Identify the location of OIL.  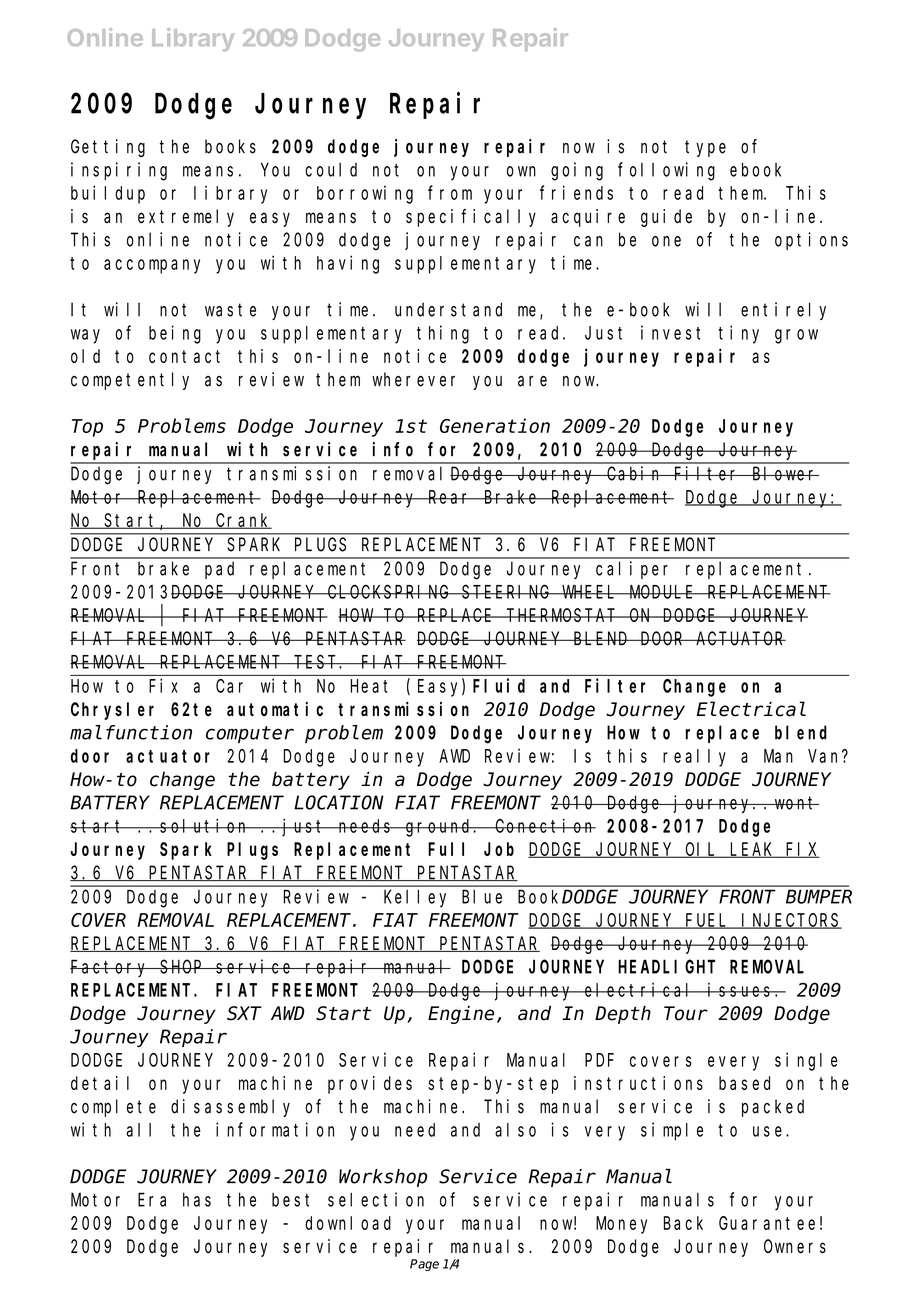
(701, 850).
